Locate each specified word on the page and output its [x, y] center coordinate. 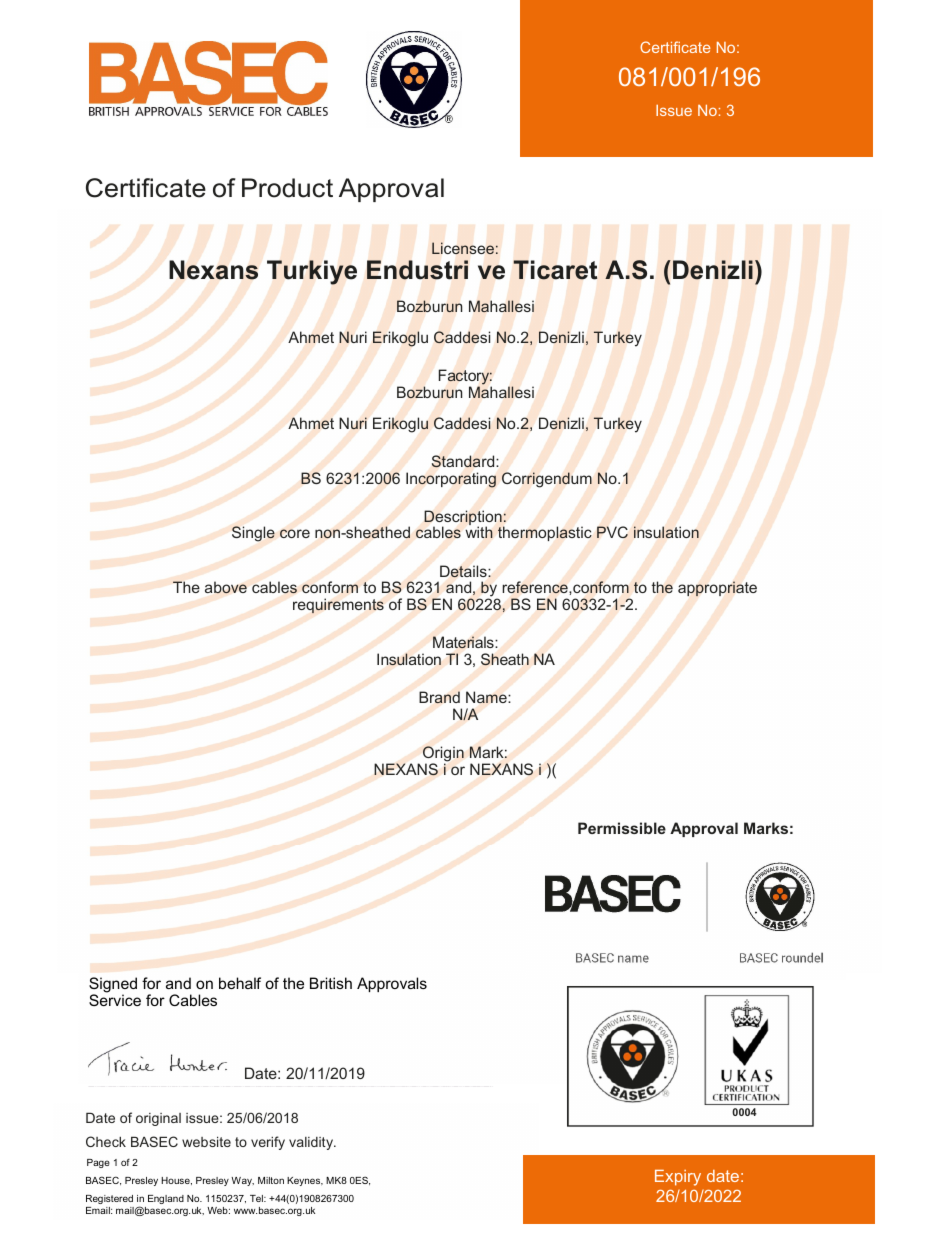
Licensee [463, 248]
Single [253, 534]
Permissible [622, 828]
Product [287, 188]
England [166, 1199]
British [331, 983]
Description [464, 519]
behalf [240, 983]
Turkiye [312, 272]
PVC [612, 532]
